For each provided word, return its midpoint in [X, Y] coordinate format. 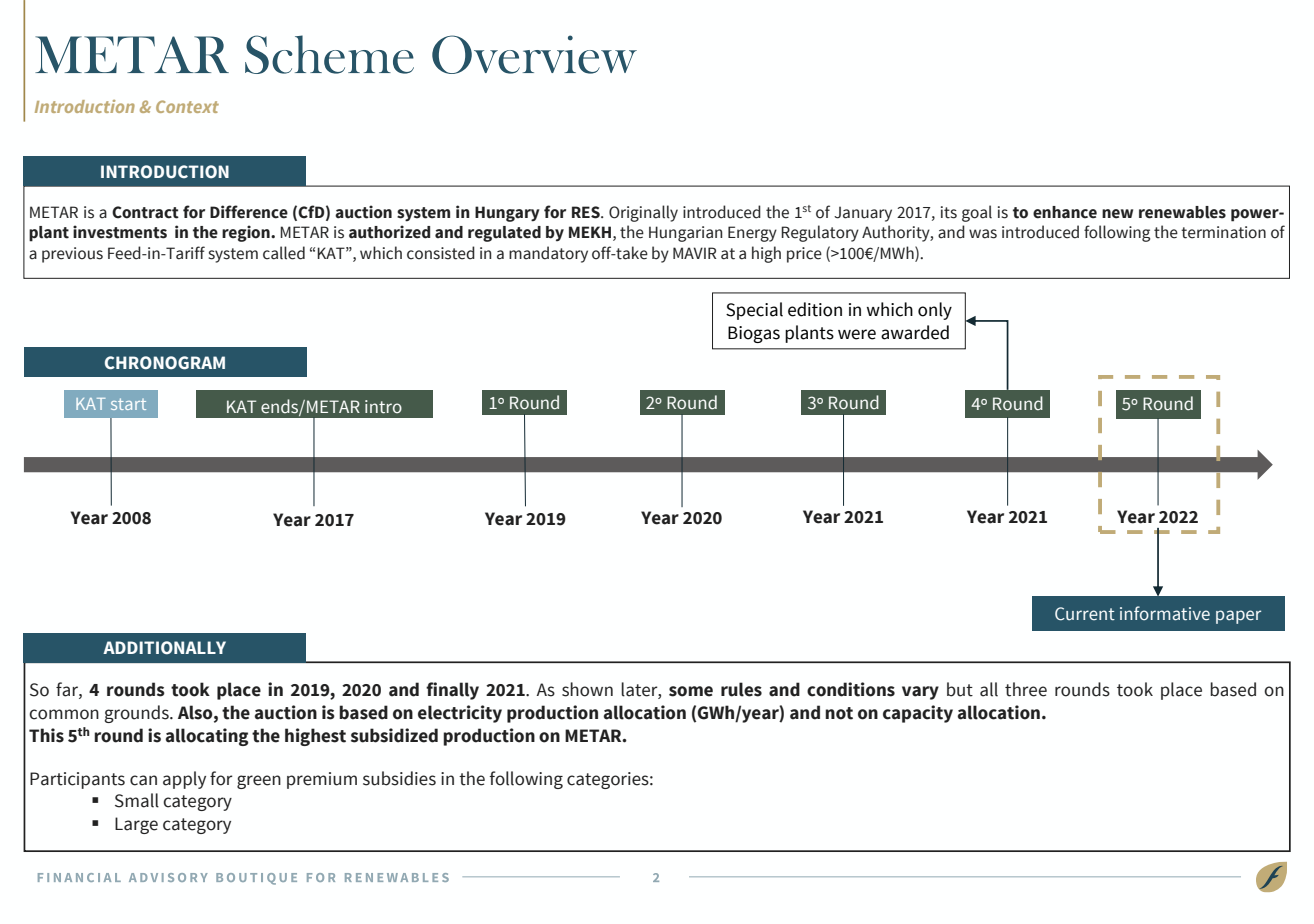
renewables [1182, 212]
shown [587, 689]
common [64, 714]
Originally [643, 213]
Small [137, 800]
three [1026, 689]
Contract [145, 212]
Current [1085, 614]
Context [187, 106]
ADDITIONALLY [164, 648]
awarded [915, 332]
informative [1165, 613]
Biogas [754, 334]
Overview [534, 54]
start [128, 404]
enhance [1065, 212]
